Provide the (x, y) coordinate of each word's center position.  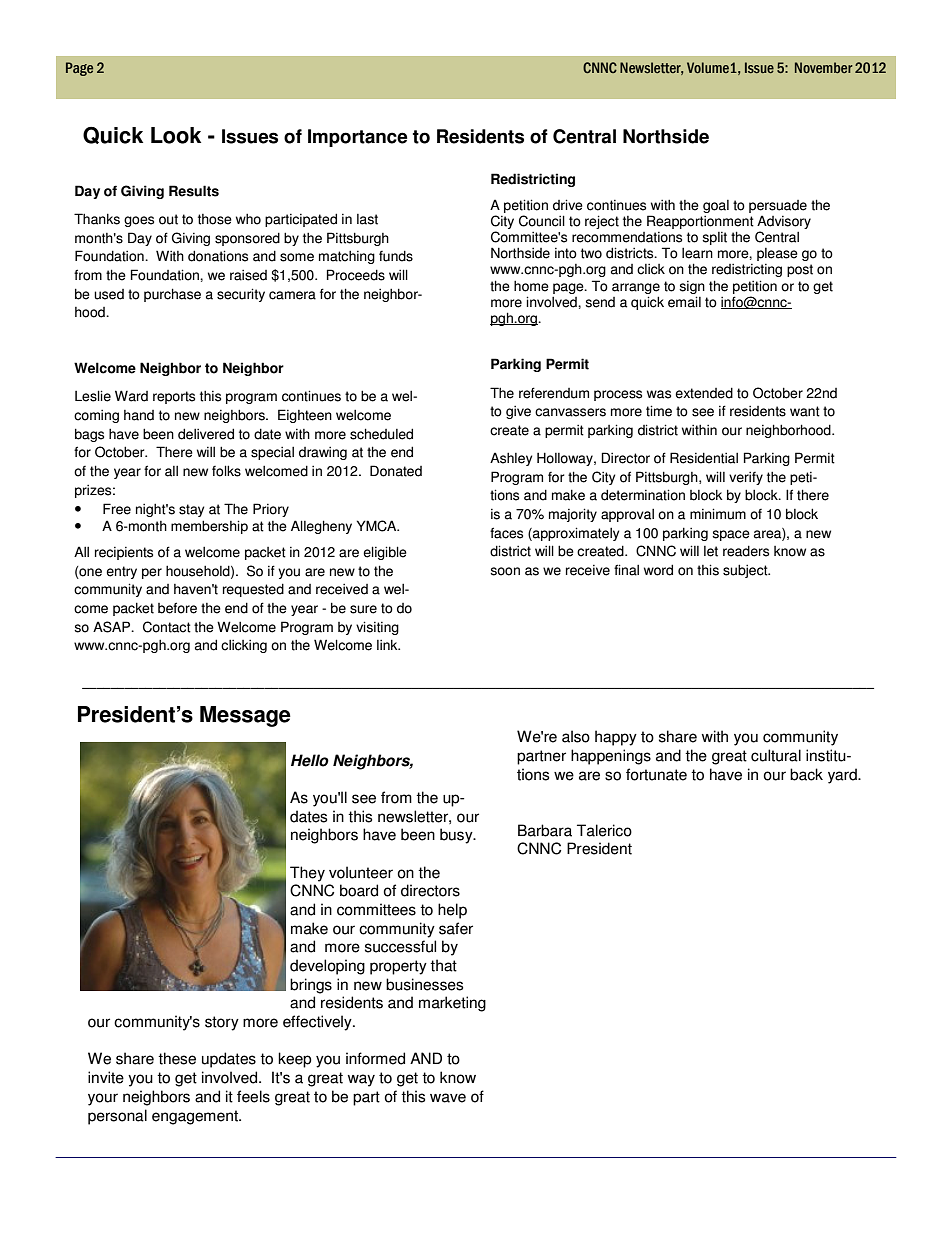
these (177, 1058)
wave (448, 1098)
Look (176, 135)
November (824, 67)
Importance (358, 138)
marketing (452, 1004)
